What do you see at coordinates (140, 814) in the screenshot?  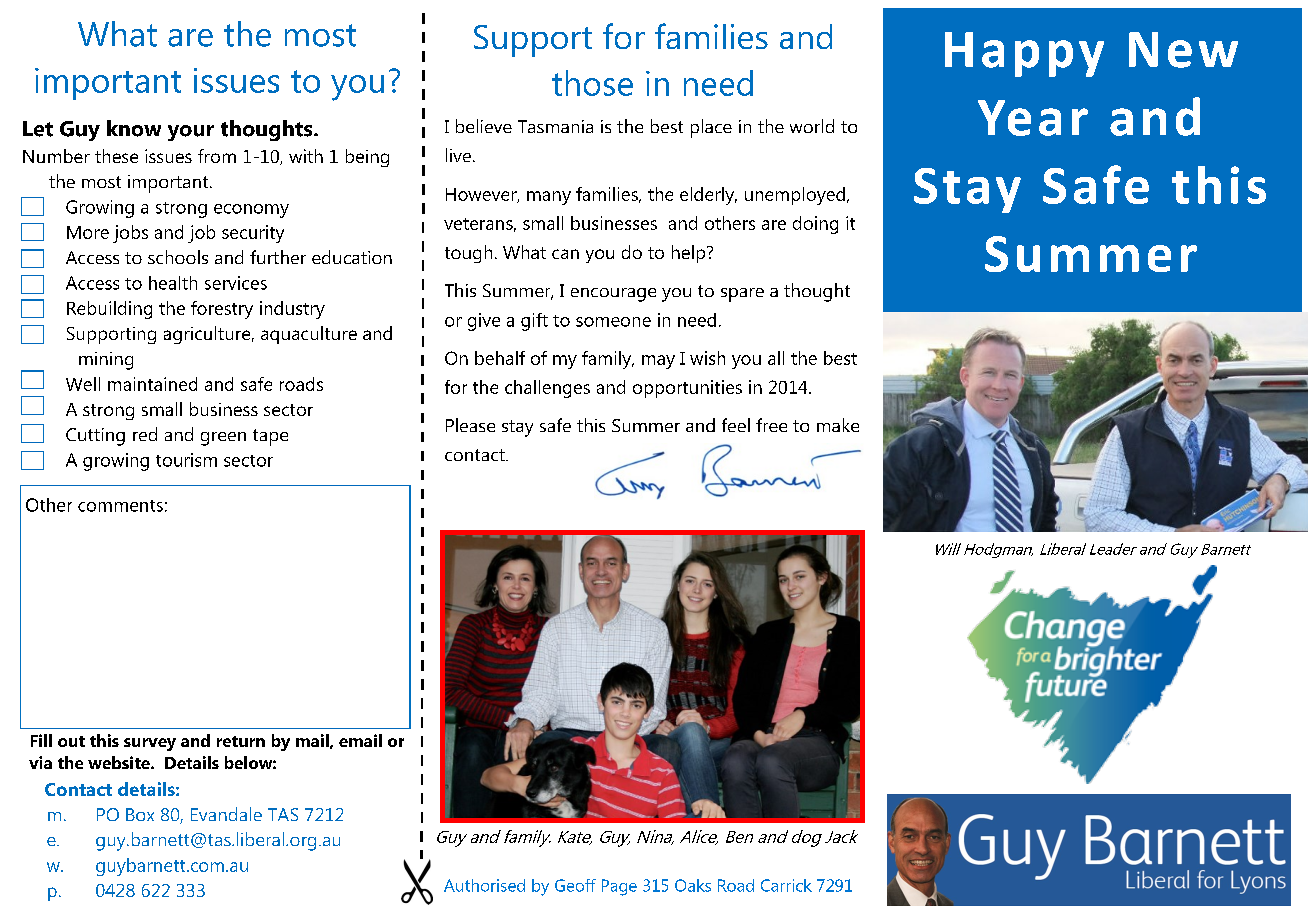 I see `Box` at bounding box center [140, 814].
